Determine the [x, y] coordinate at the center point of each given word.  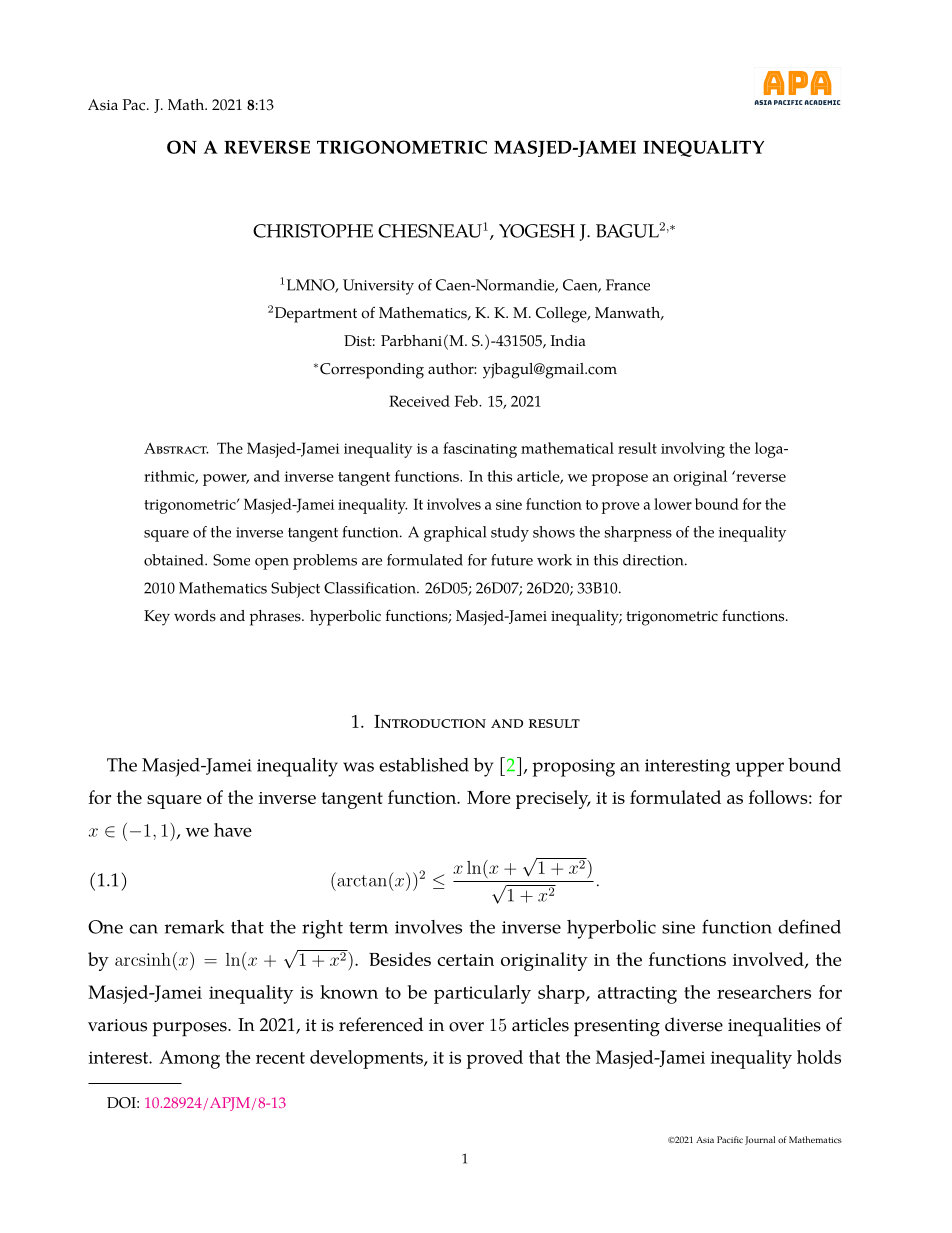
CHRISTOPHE [313, 231]
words [195, 616]
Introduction [430, 721]
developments [367, 1059]
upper [759, 769]
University [378, 287]
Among [189, 1059]
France [628, 285]
